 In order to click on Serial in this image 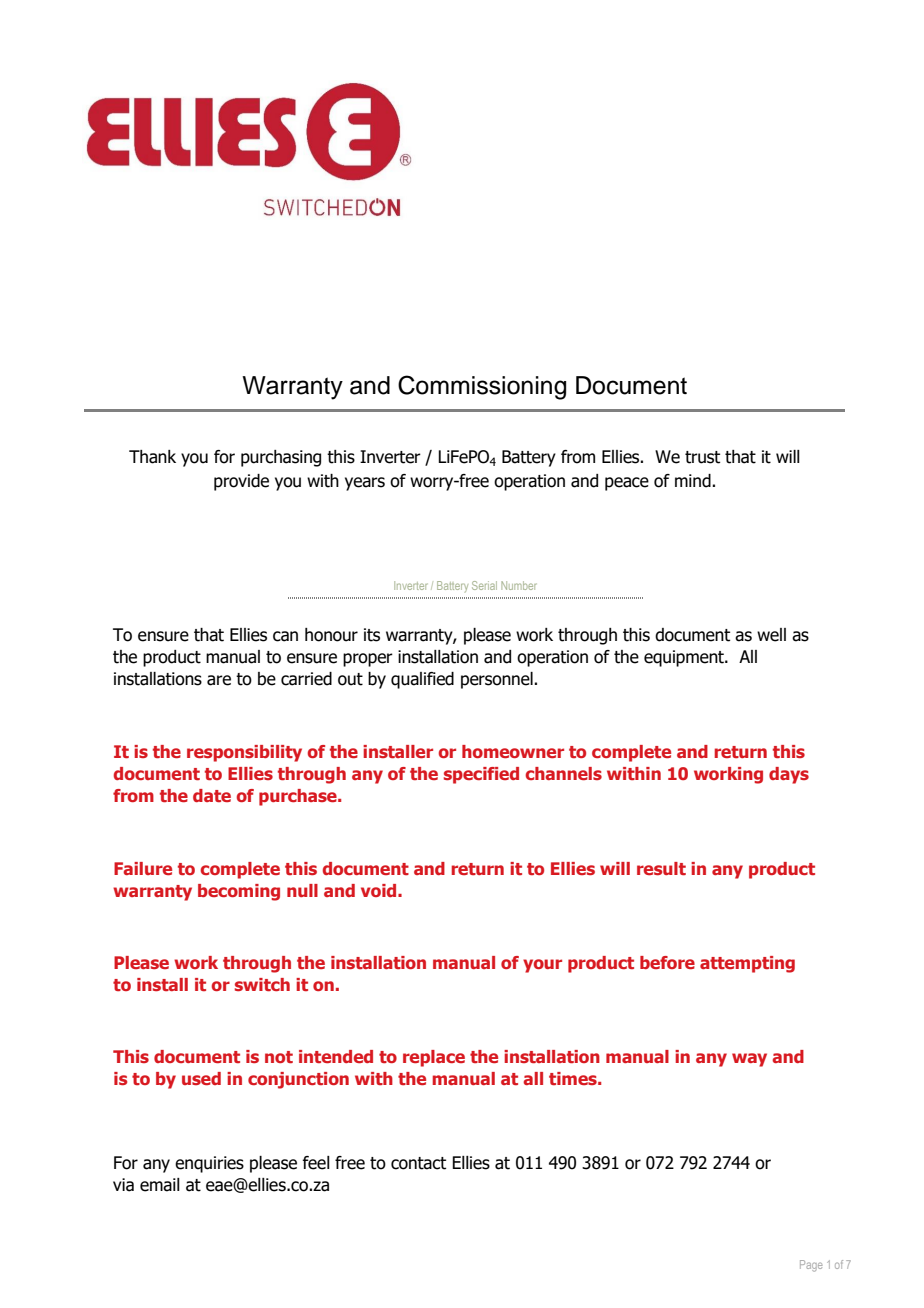, I will do `click(484, 585)`.
